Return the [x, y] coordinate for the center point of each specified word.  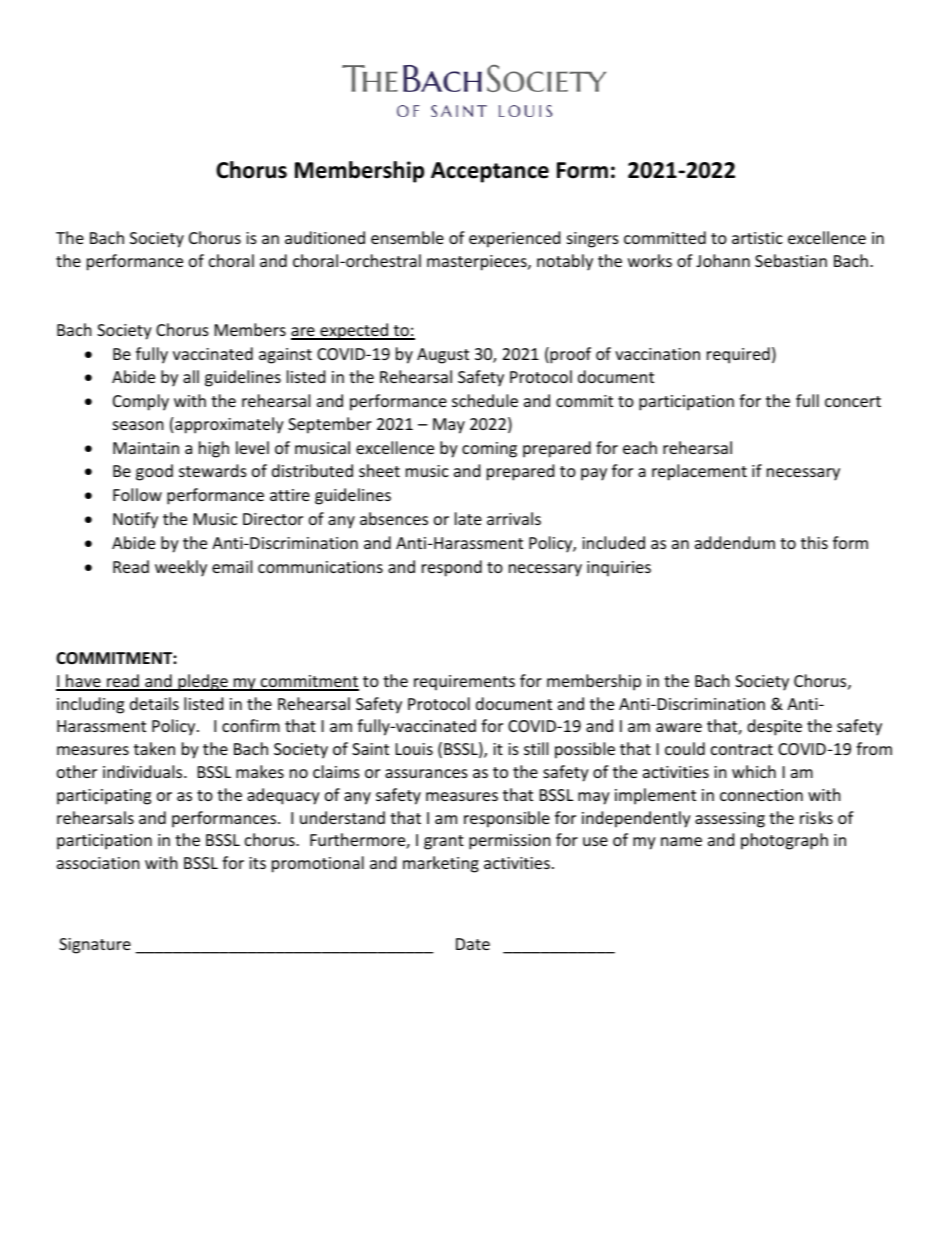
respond [452, 568]
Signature [95, 946]
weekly [181, 568]
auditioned [325, 237]
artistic [757, 238]
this [814, 542]
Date [473, 944]
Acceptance [490, 172]
